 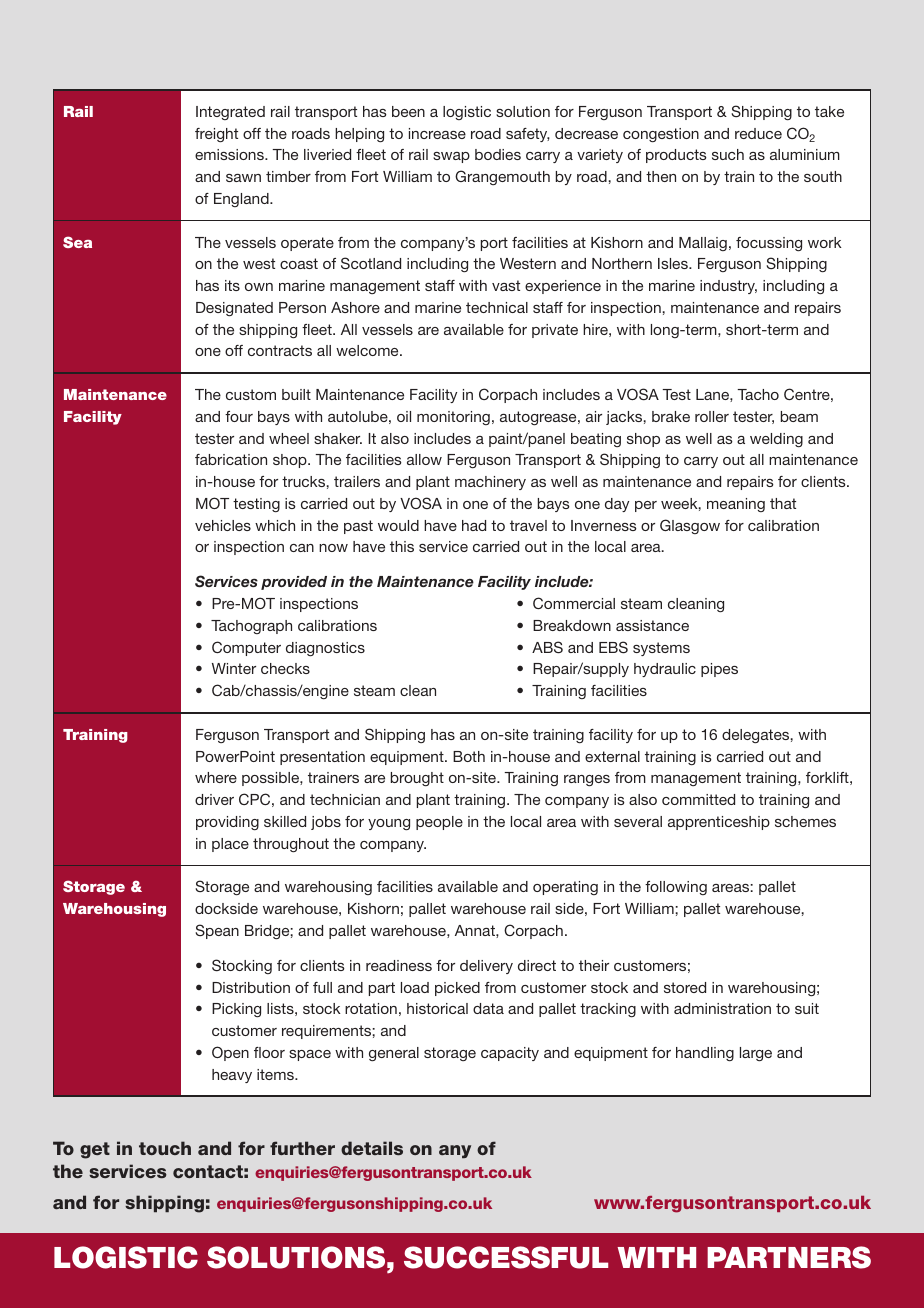 I want to click on four, so click(x=239, y=416).
